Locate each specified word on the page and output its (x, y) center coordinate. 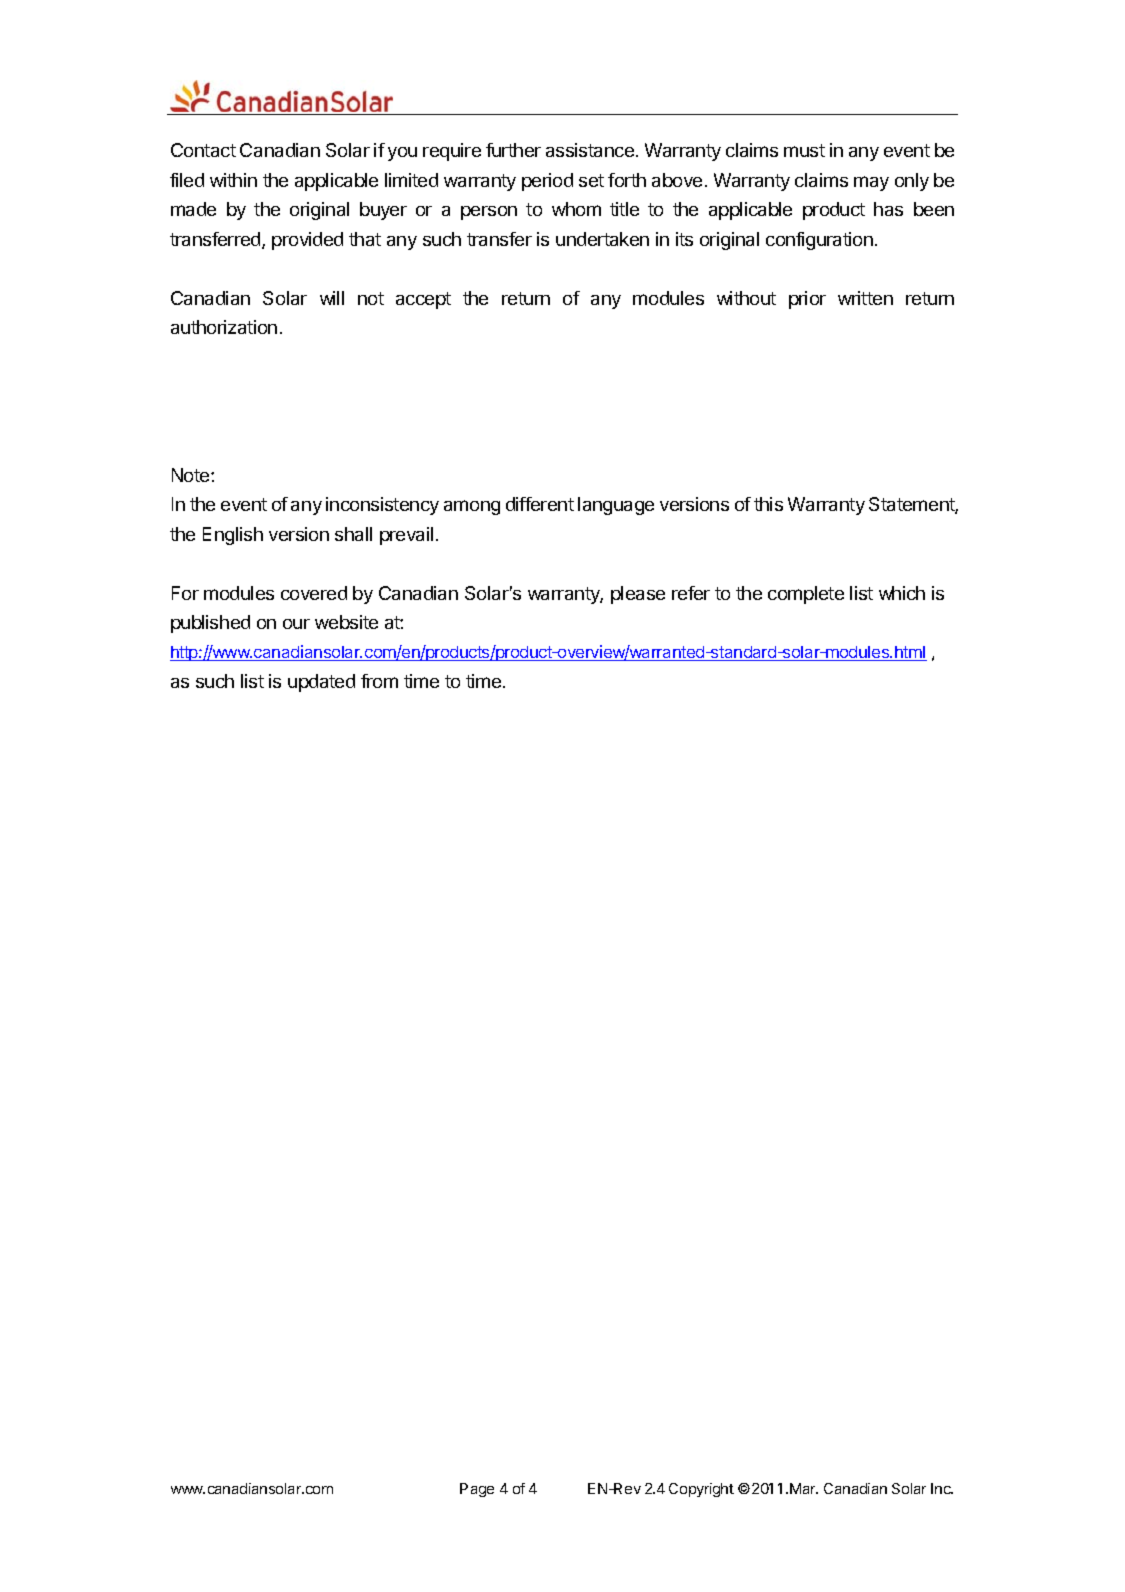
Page (477, 1490)
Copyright (701, 1490)
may (871, 183)
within (233, 180)
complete (806, 595)
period (547, 182)
